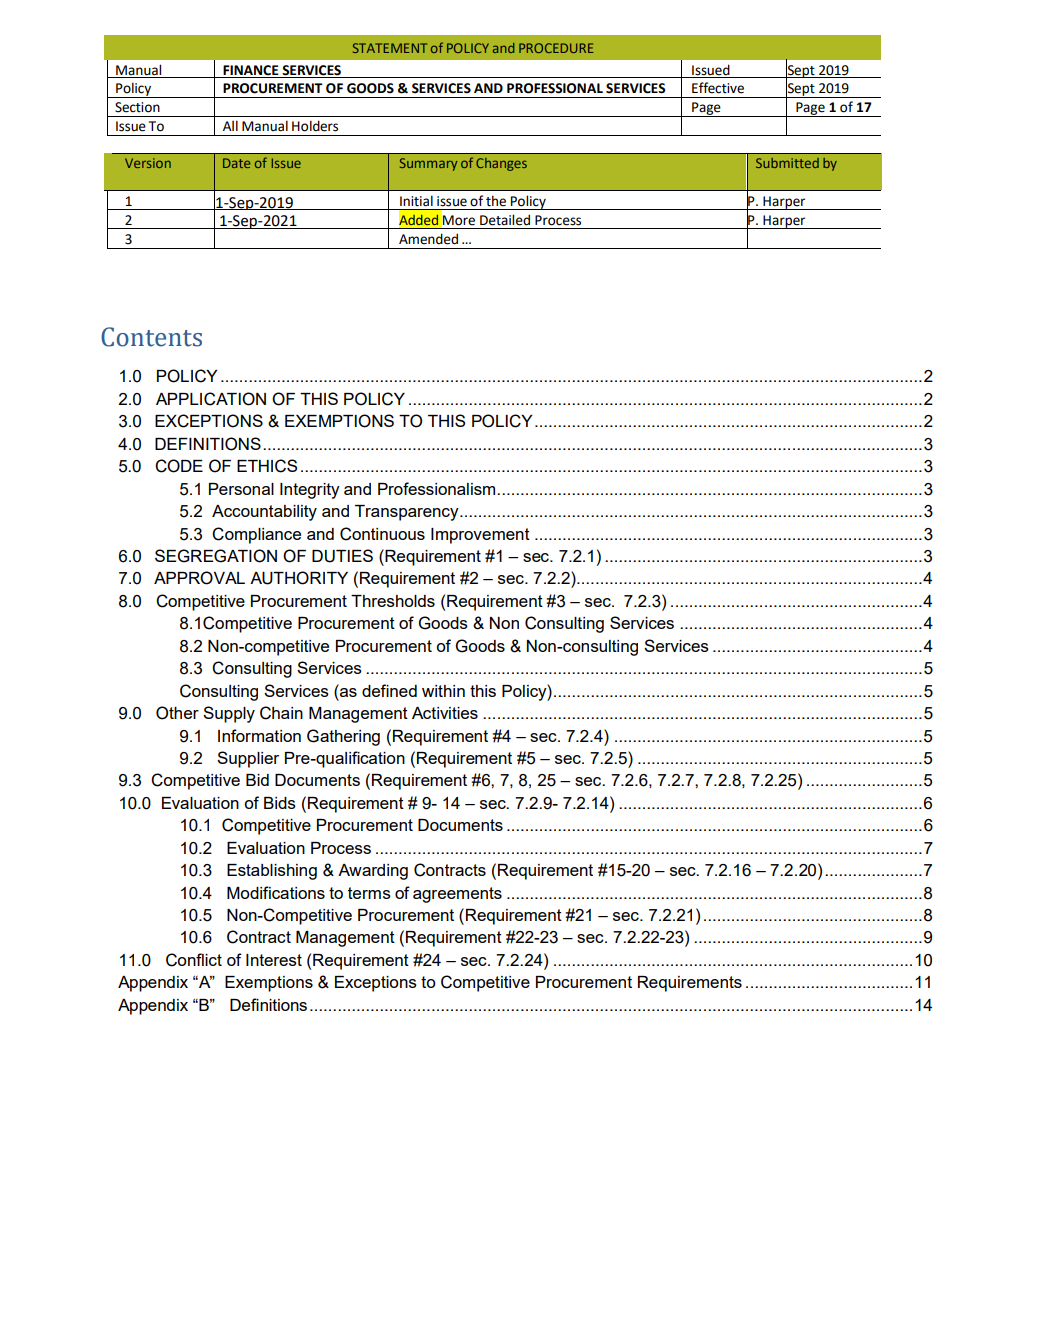  What do you see at coordinates (229, 714) in the screenshot?
I see `Supply` at bounding box center [229, 714].
